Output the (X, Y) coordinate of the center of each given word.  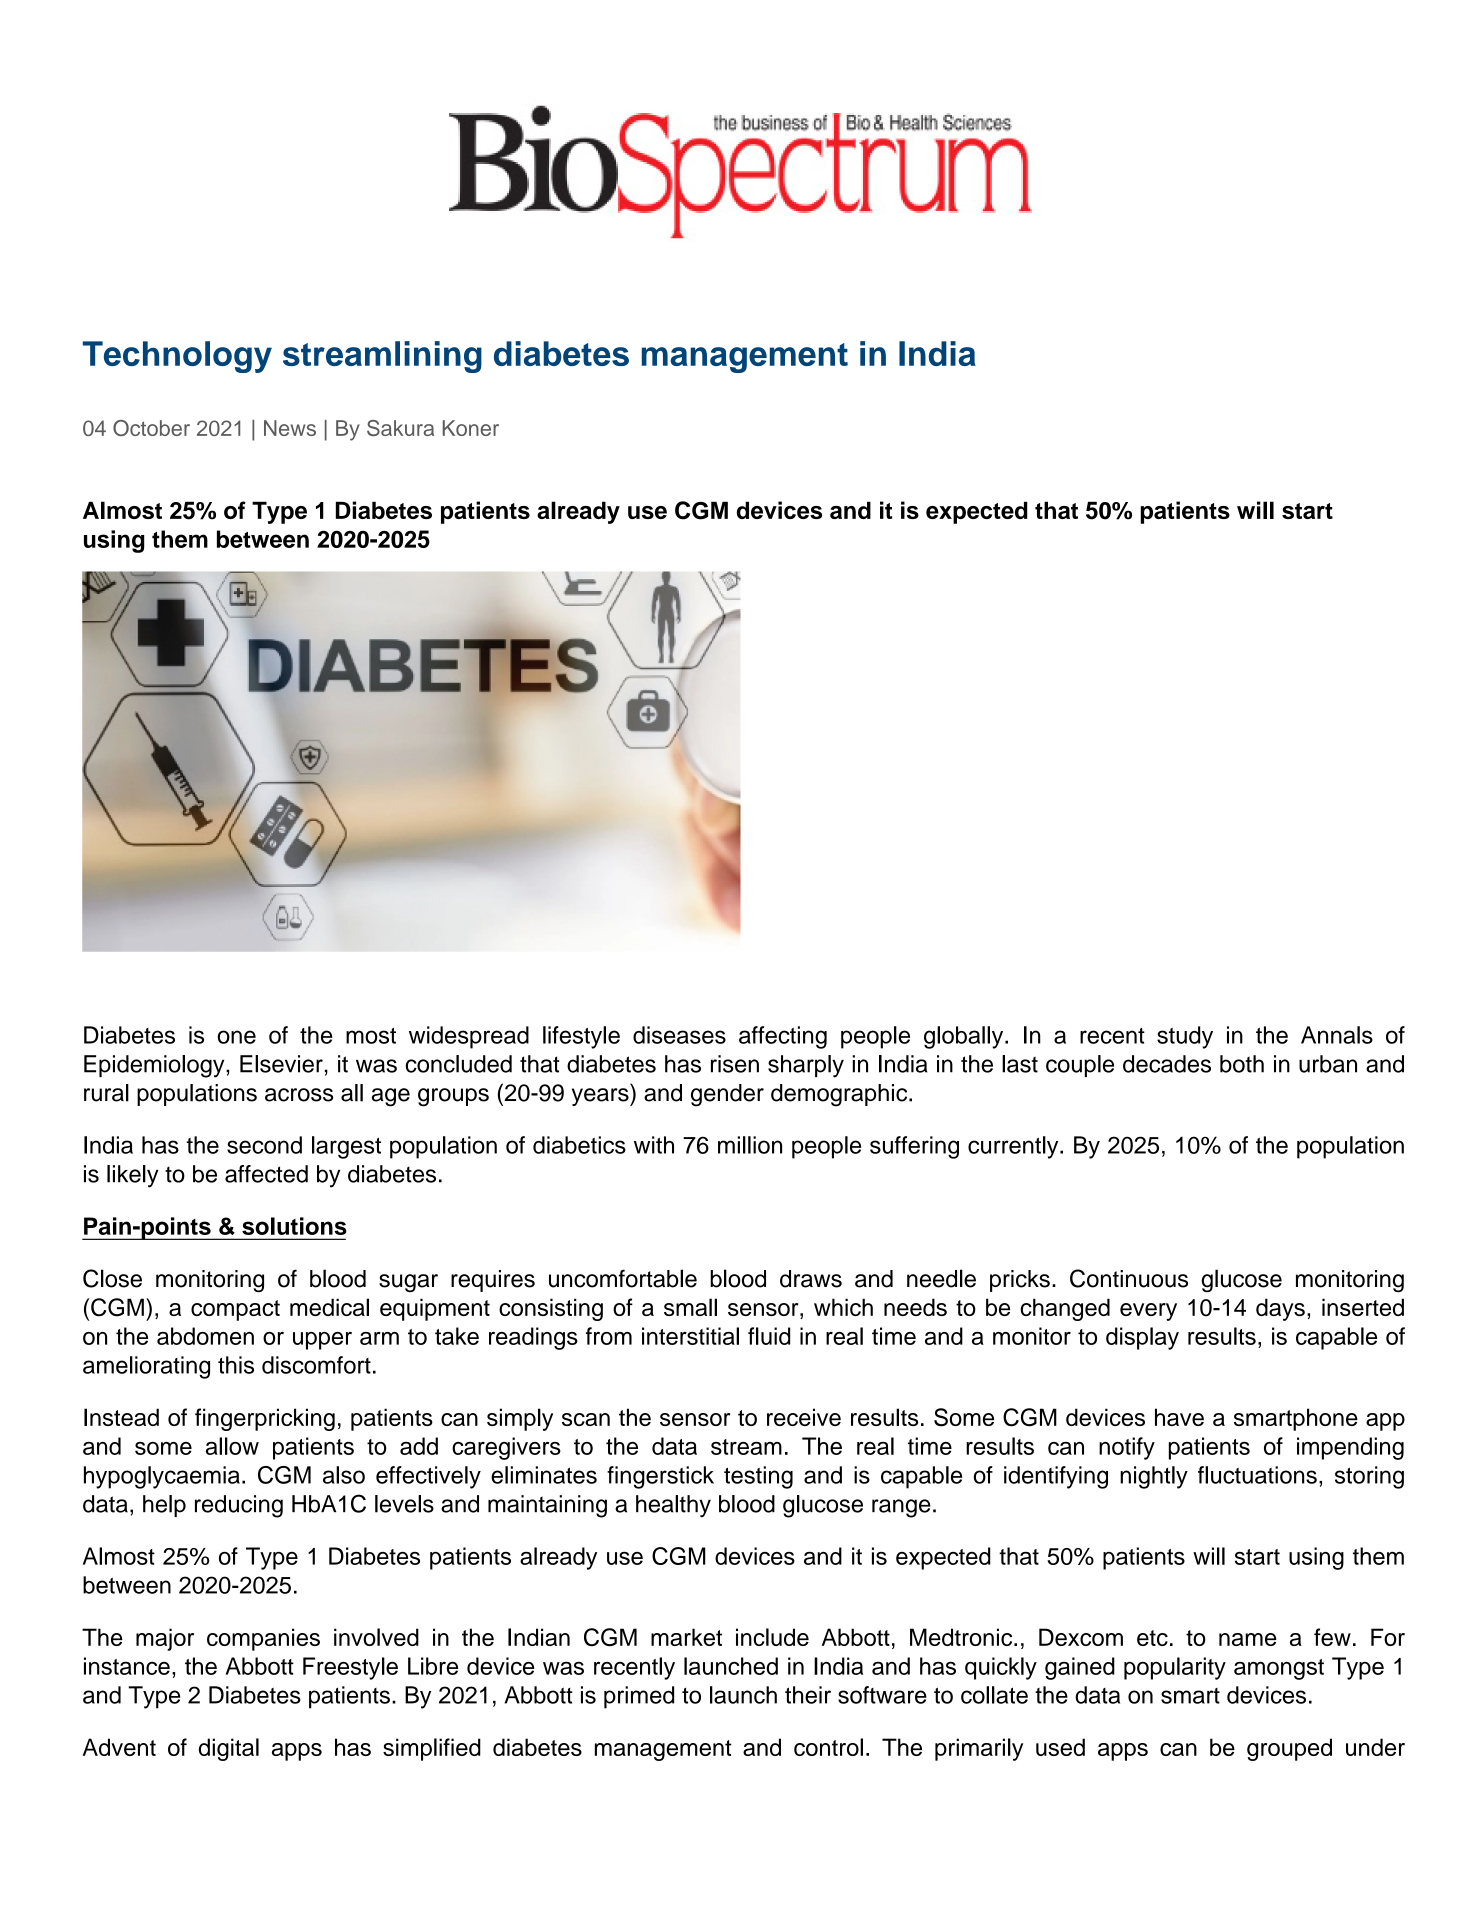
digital (229, 1749)
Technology (177, 357)
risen (735, 1064)
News (290, 428)
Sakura (400, 428)
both (1242, 1064)
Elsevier (281, 1064)
